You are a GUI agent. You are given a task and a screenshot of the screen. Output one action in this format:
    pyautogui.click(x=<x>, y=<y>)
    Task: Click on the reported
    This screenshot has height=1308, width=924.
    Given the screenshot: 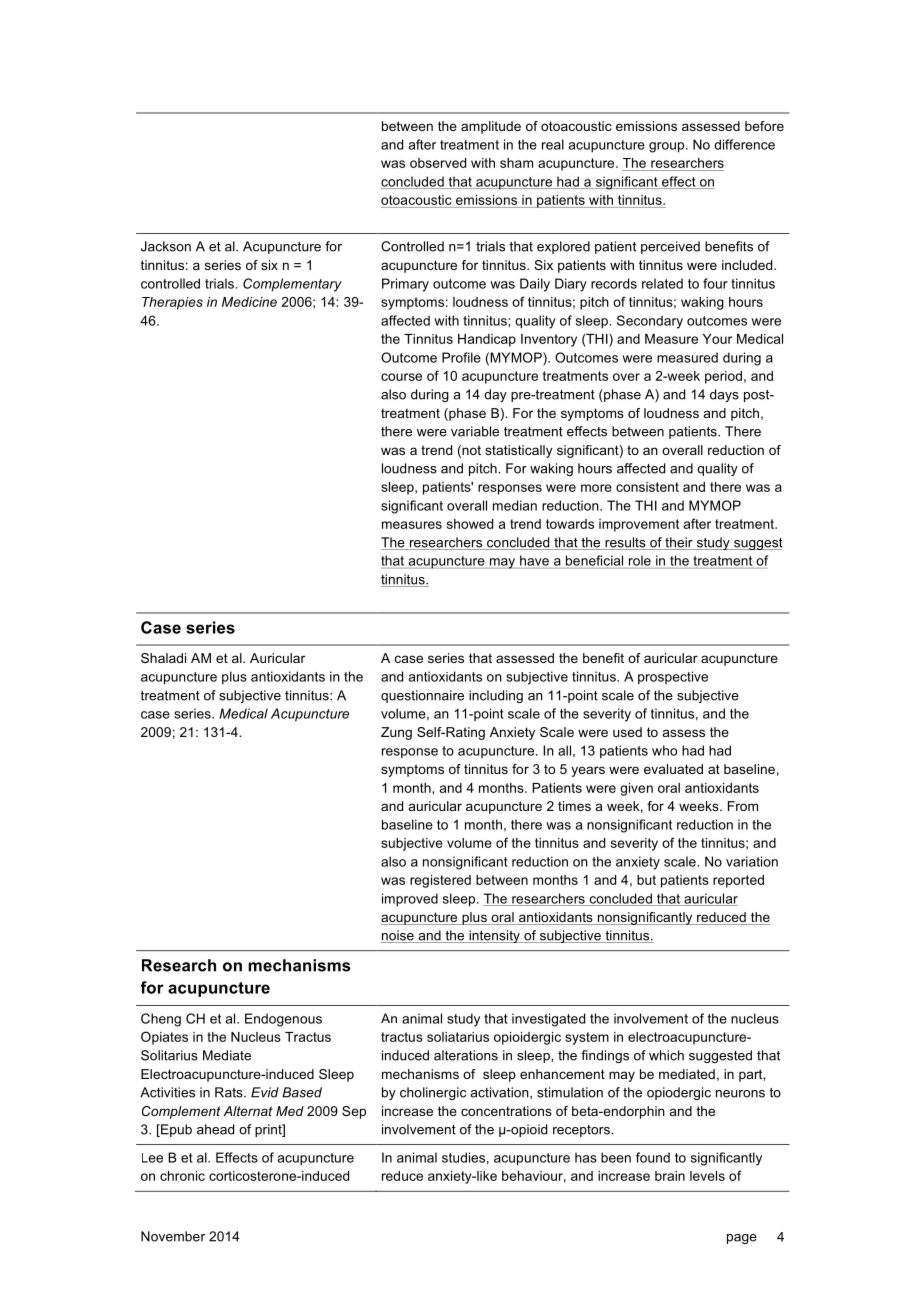 What is the action you would take?
    pyautogui.click(x=738, y=881)
